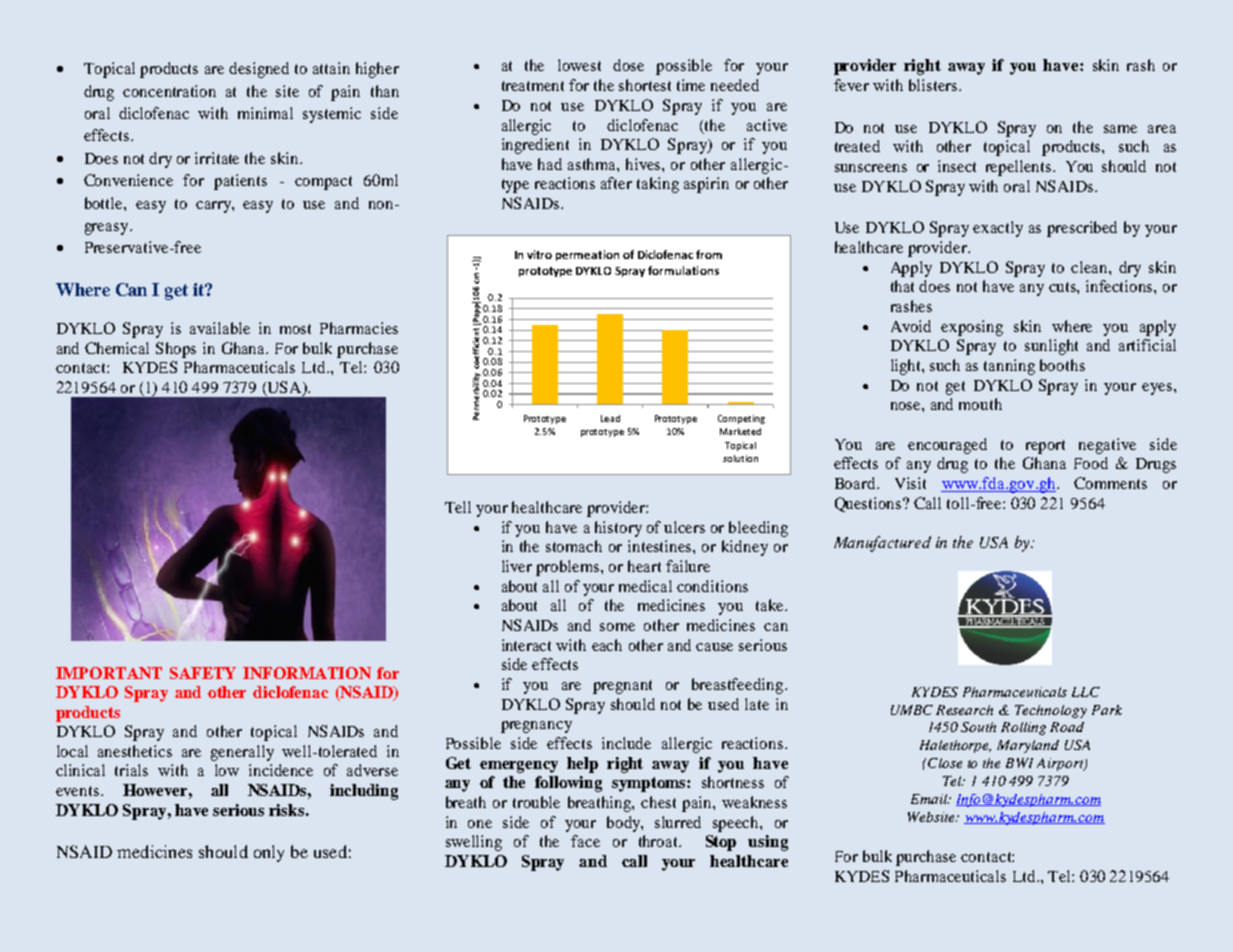 This screenshot has width=1233, height=952. What do you see at coordinates (645, 586) in the screenshot?
I see `medical` at bounding box center [645, 586].
